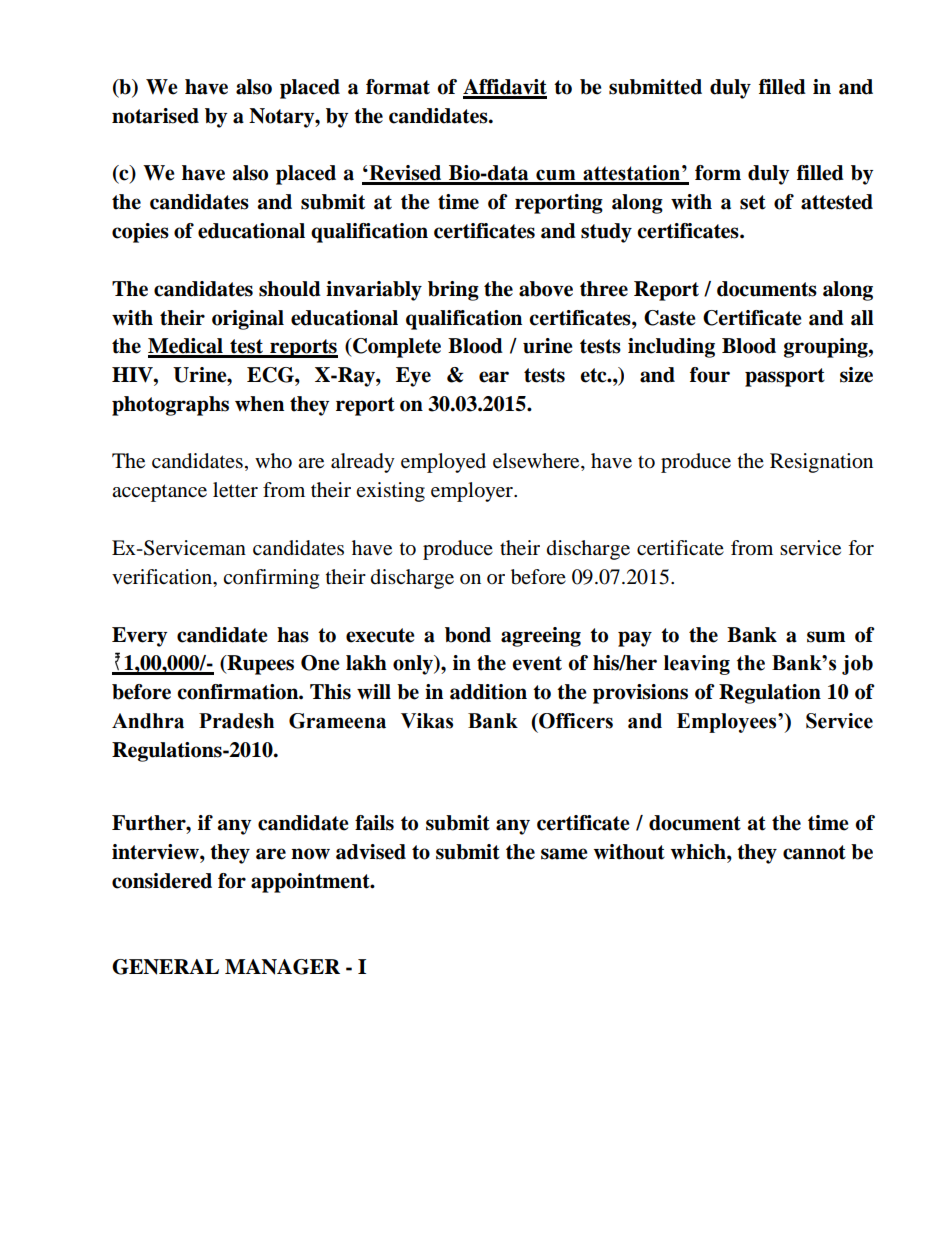 The width and height of the image is (952, 1233). Describe the element at coordinates (753, 202) in the image. I see `set` at that location.
